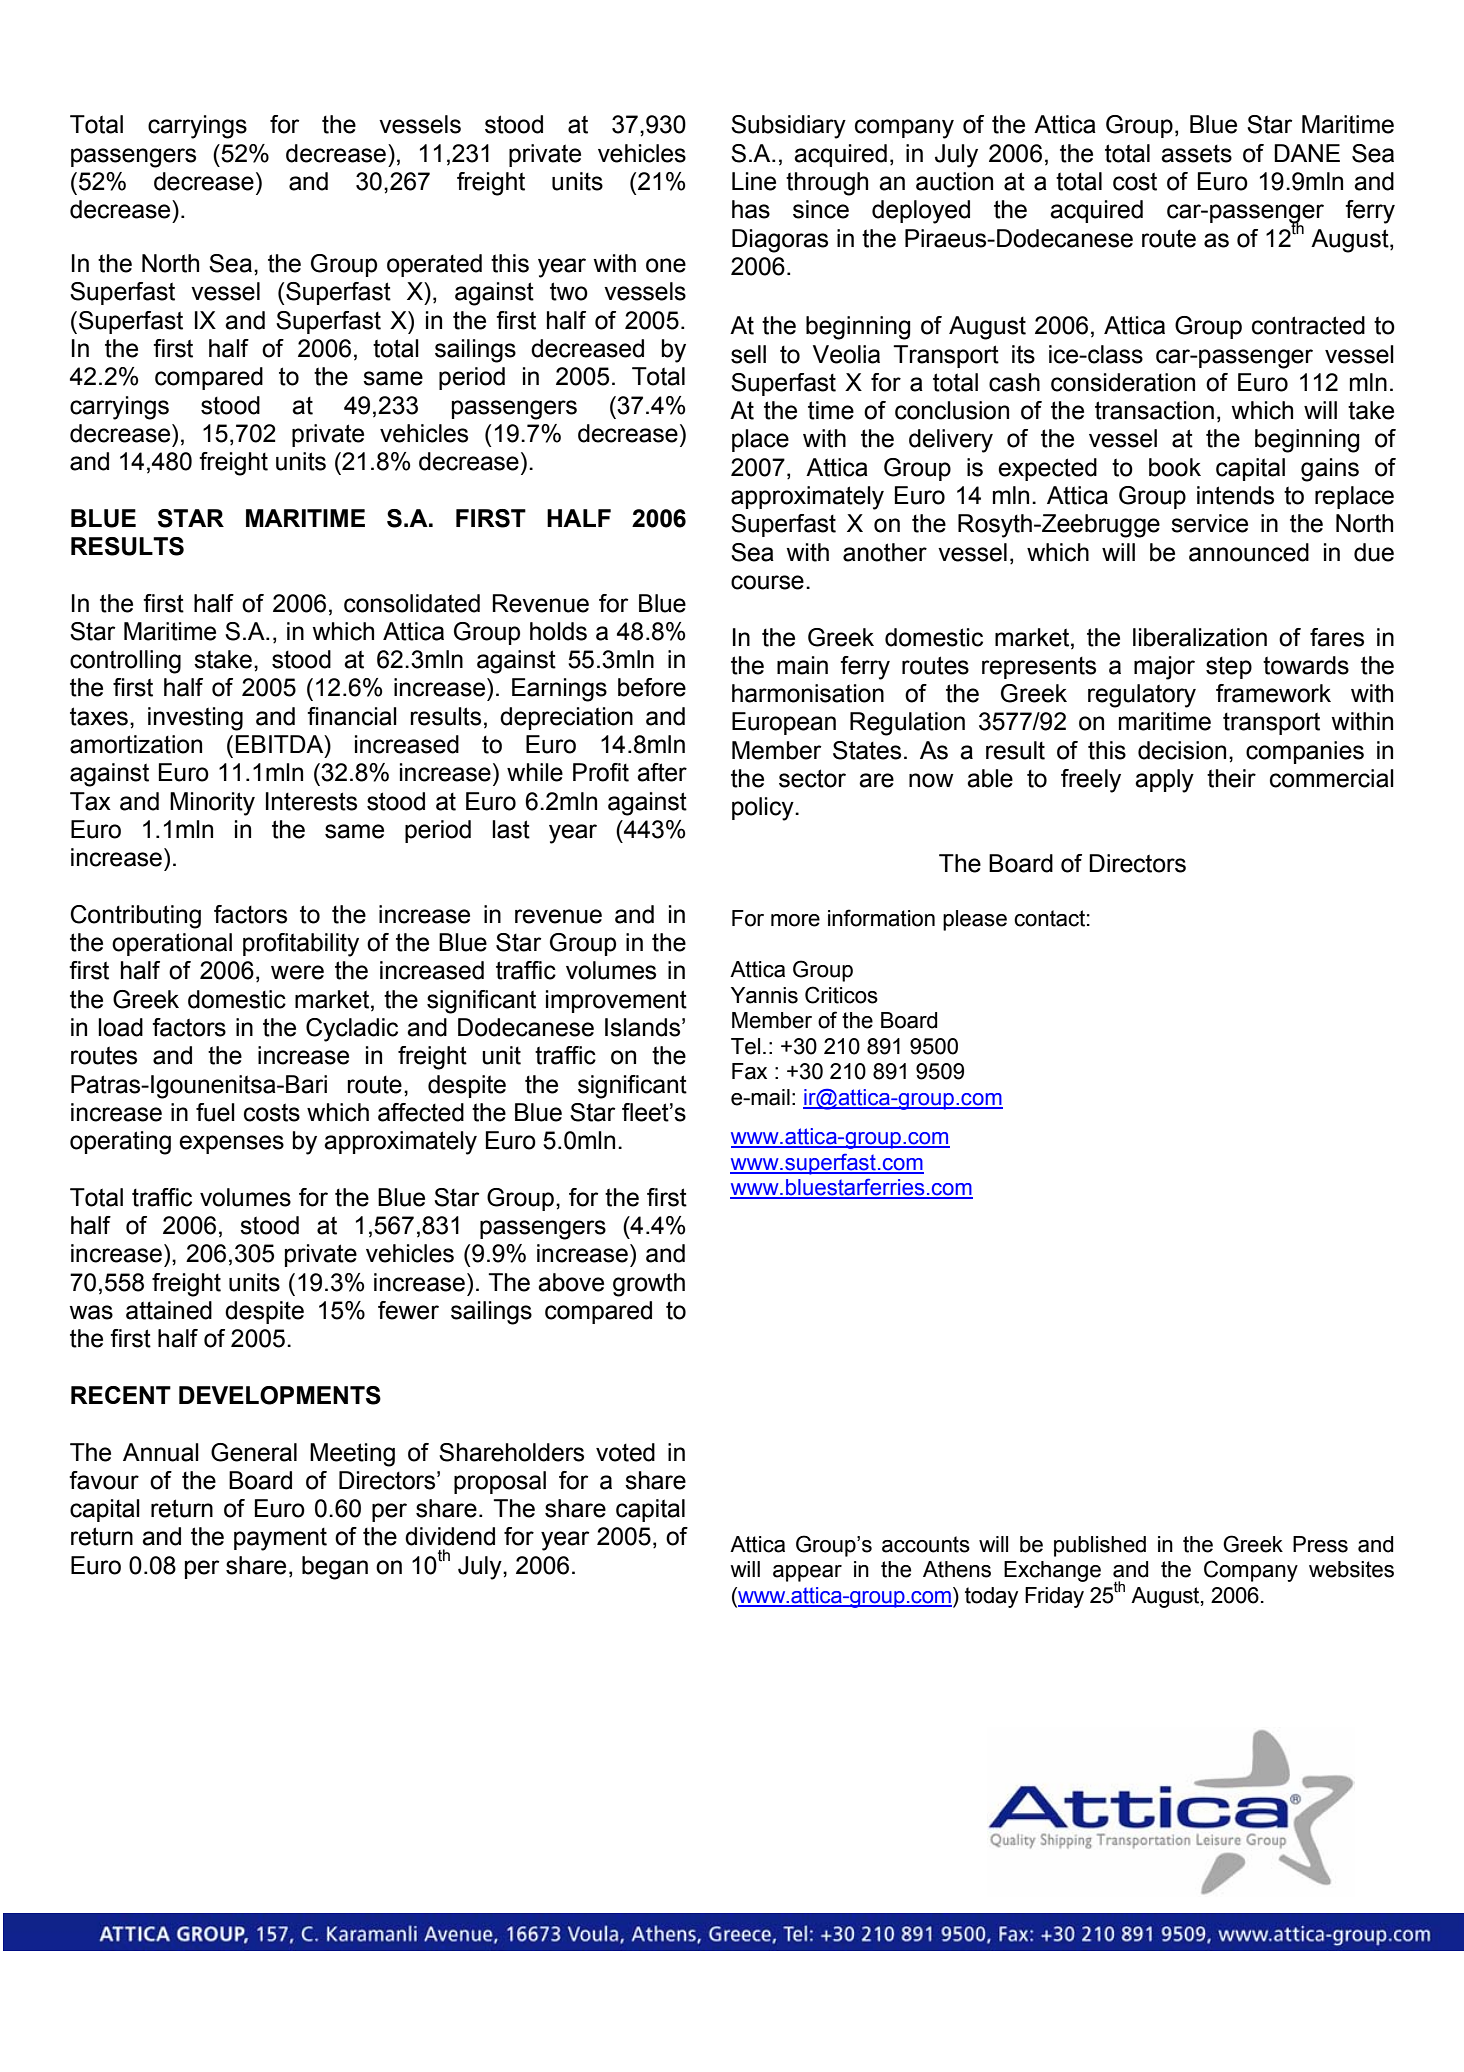 This screenshot has height=2072, width=1464. What do you see at coordinates (1196, 154) in the screenshot?
I see `assets` at bounding box center [1196, 154].
